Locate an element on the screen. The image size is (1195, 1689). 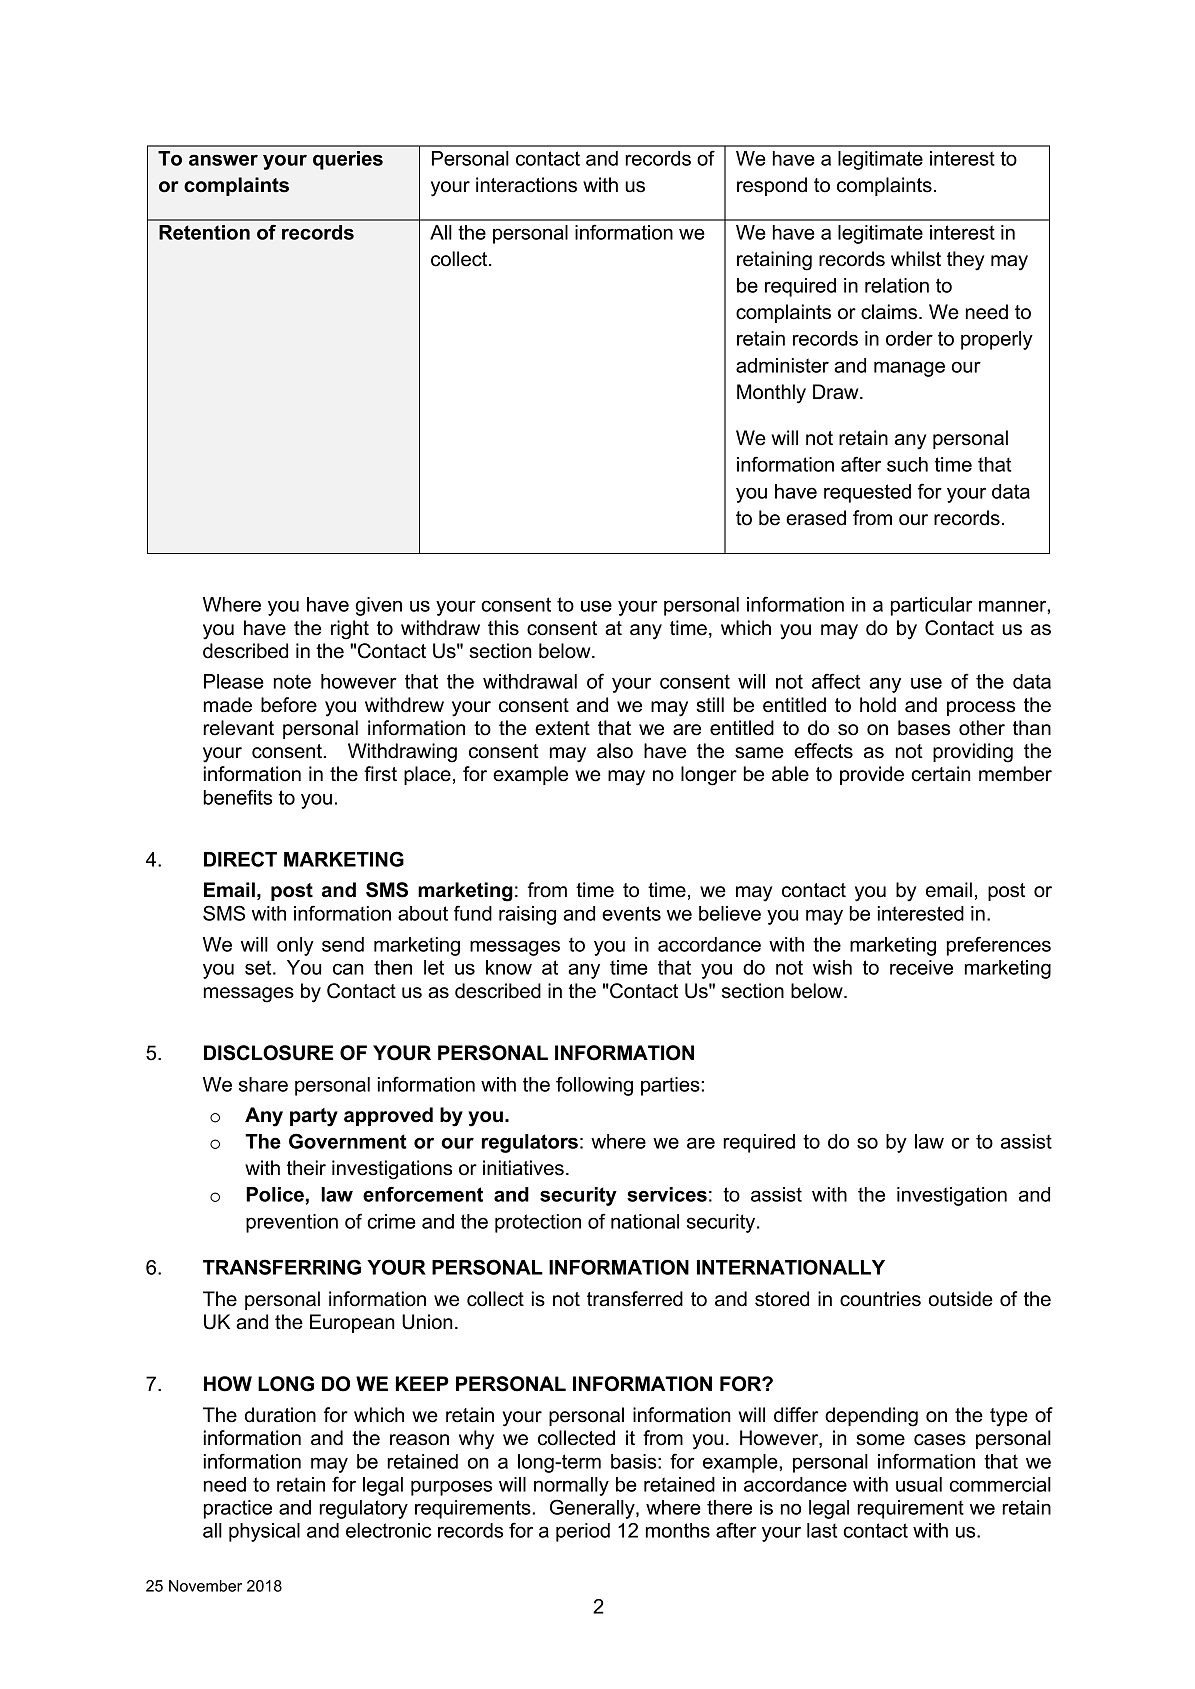
usual is located at coordinates (919, 1484).
